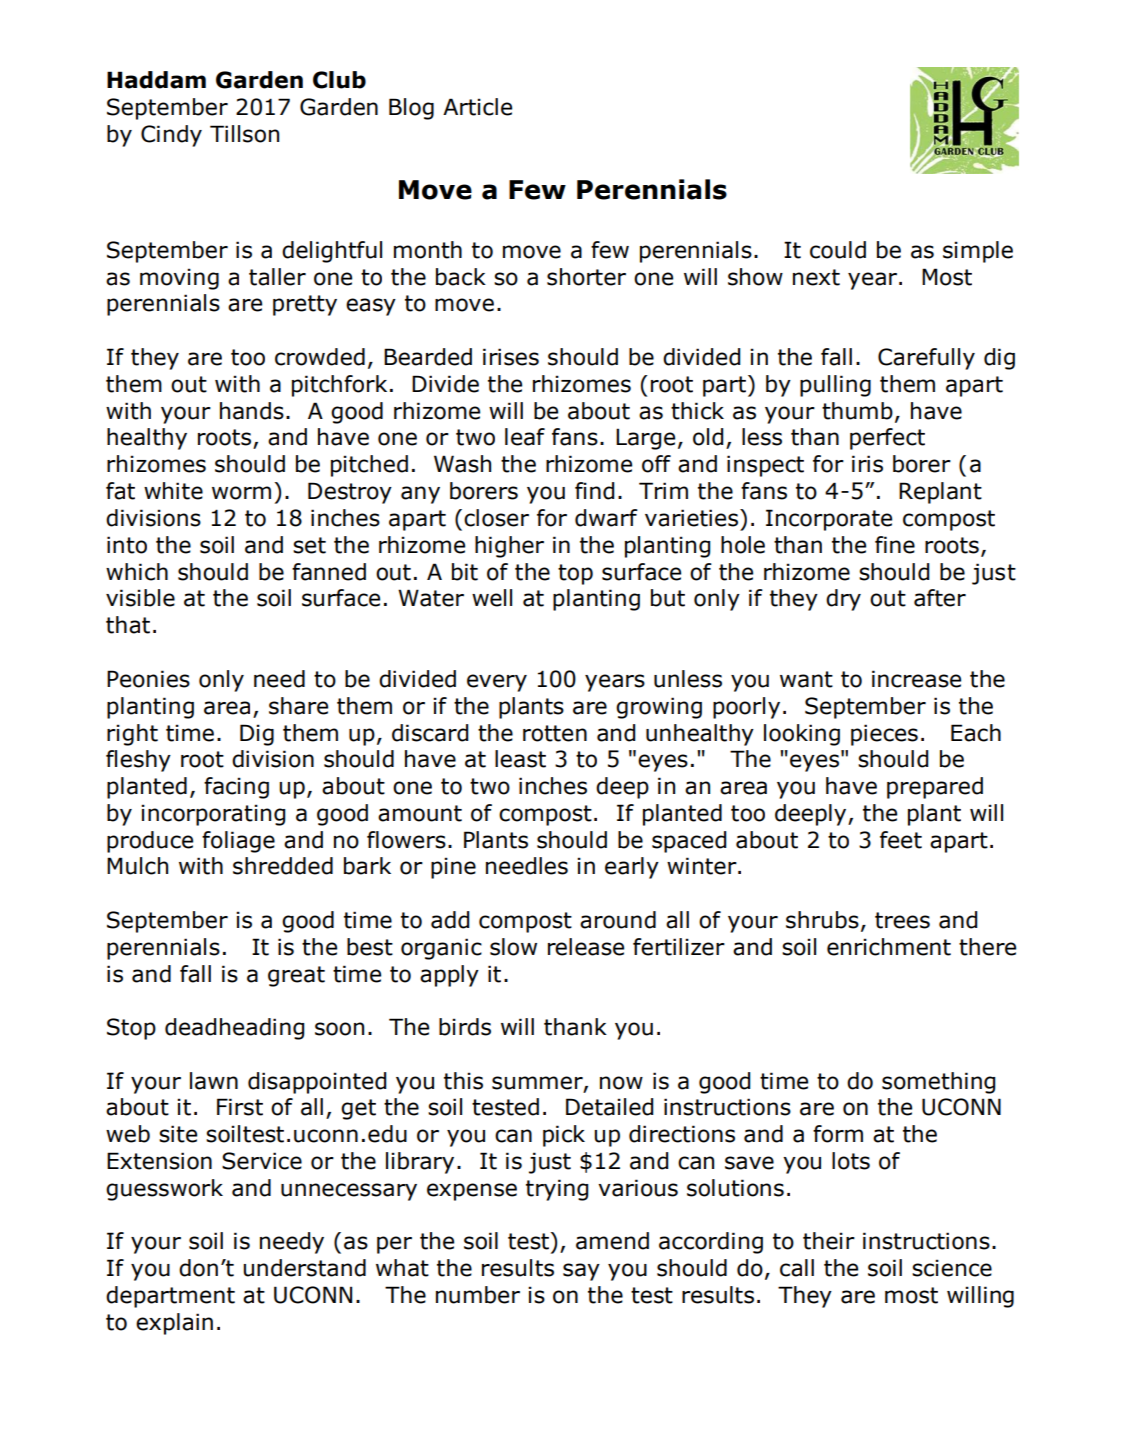 This screenshot has width=1124, height=1455. Describe the element at coordinates (838, 250) in the screenshot. I see `could` at that location.
